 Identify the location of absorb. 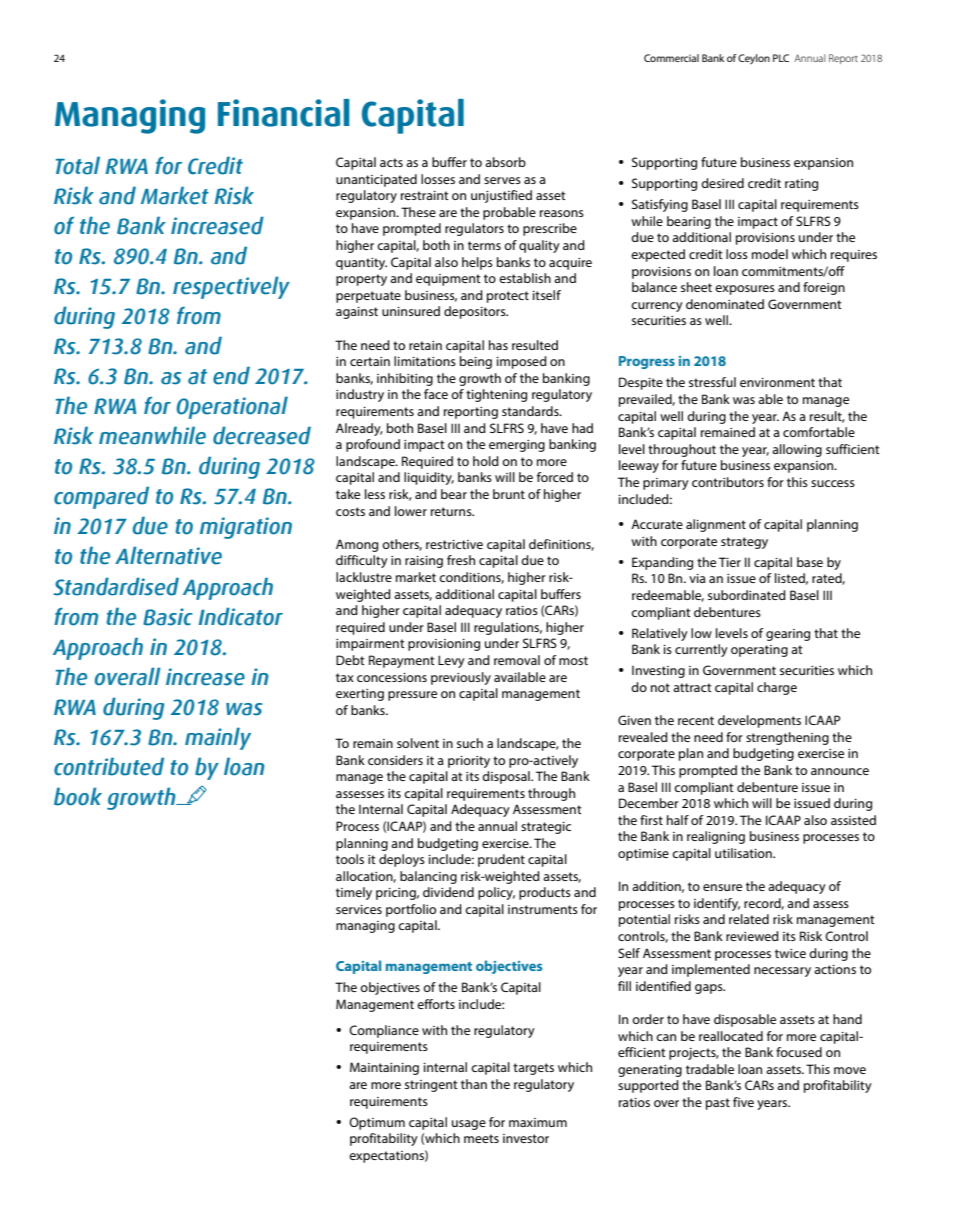
(505, 162).
